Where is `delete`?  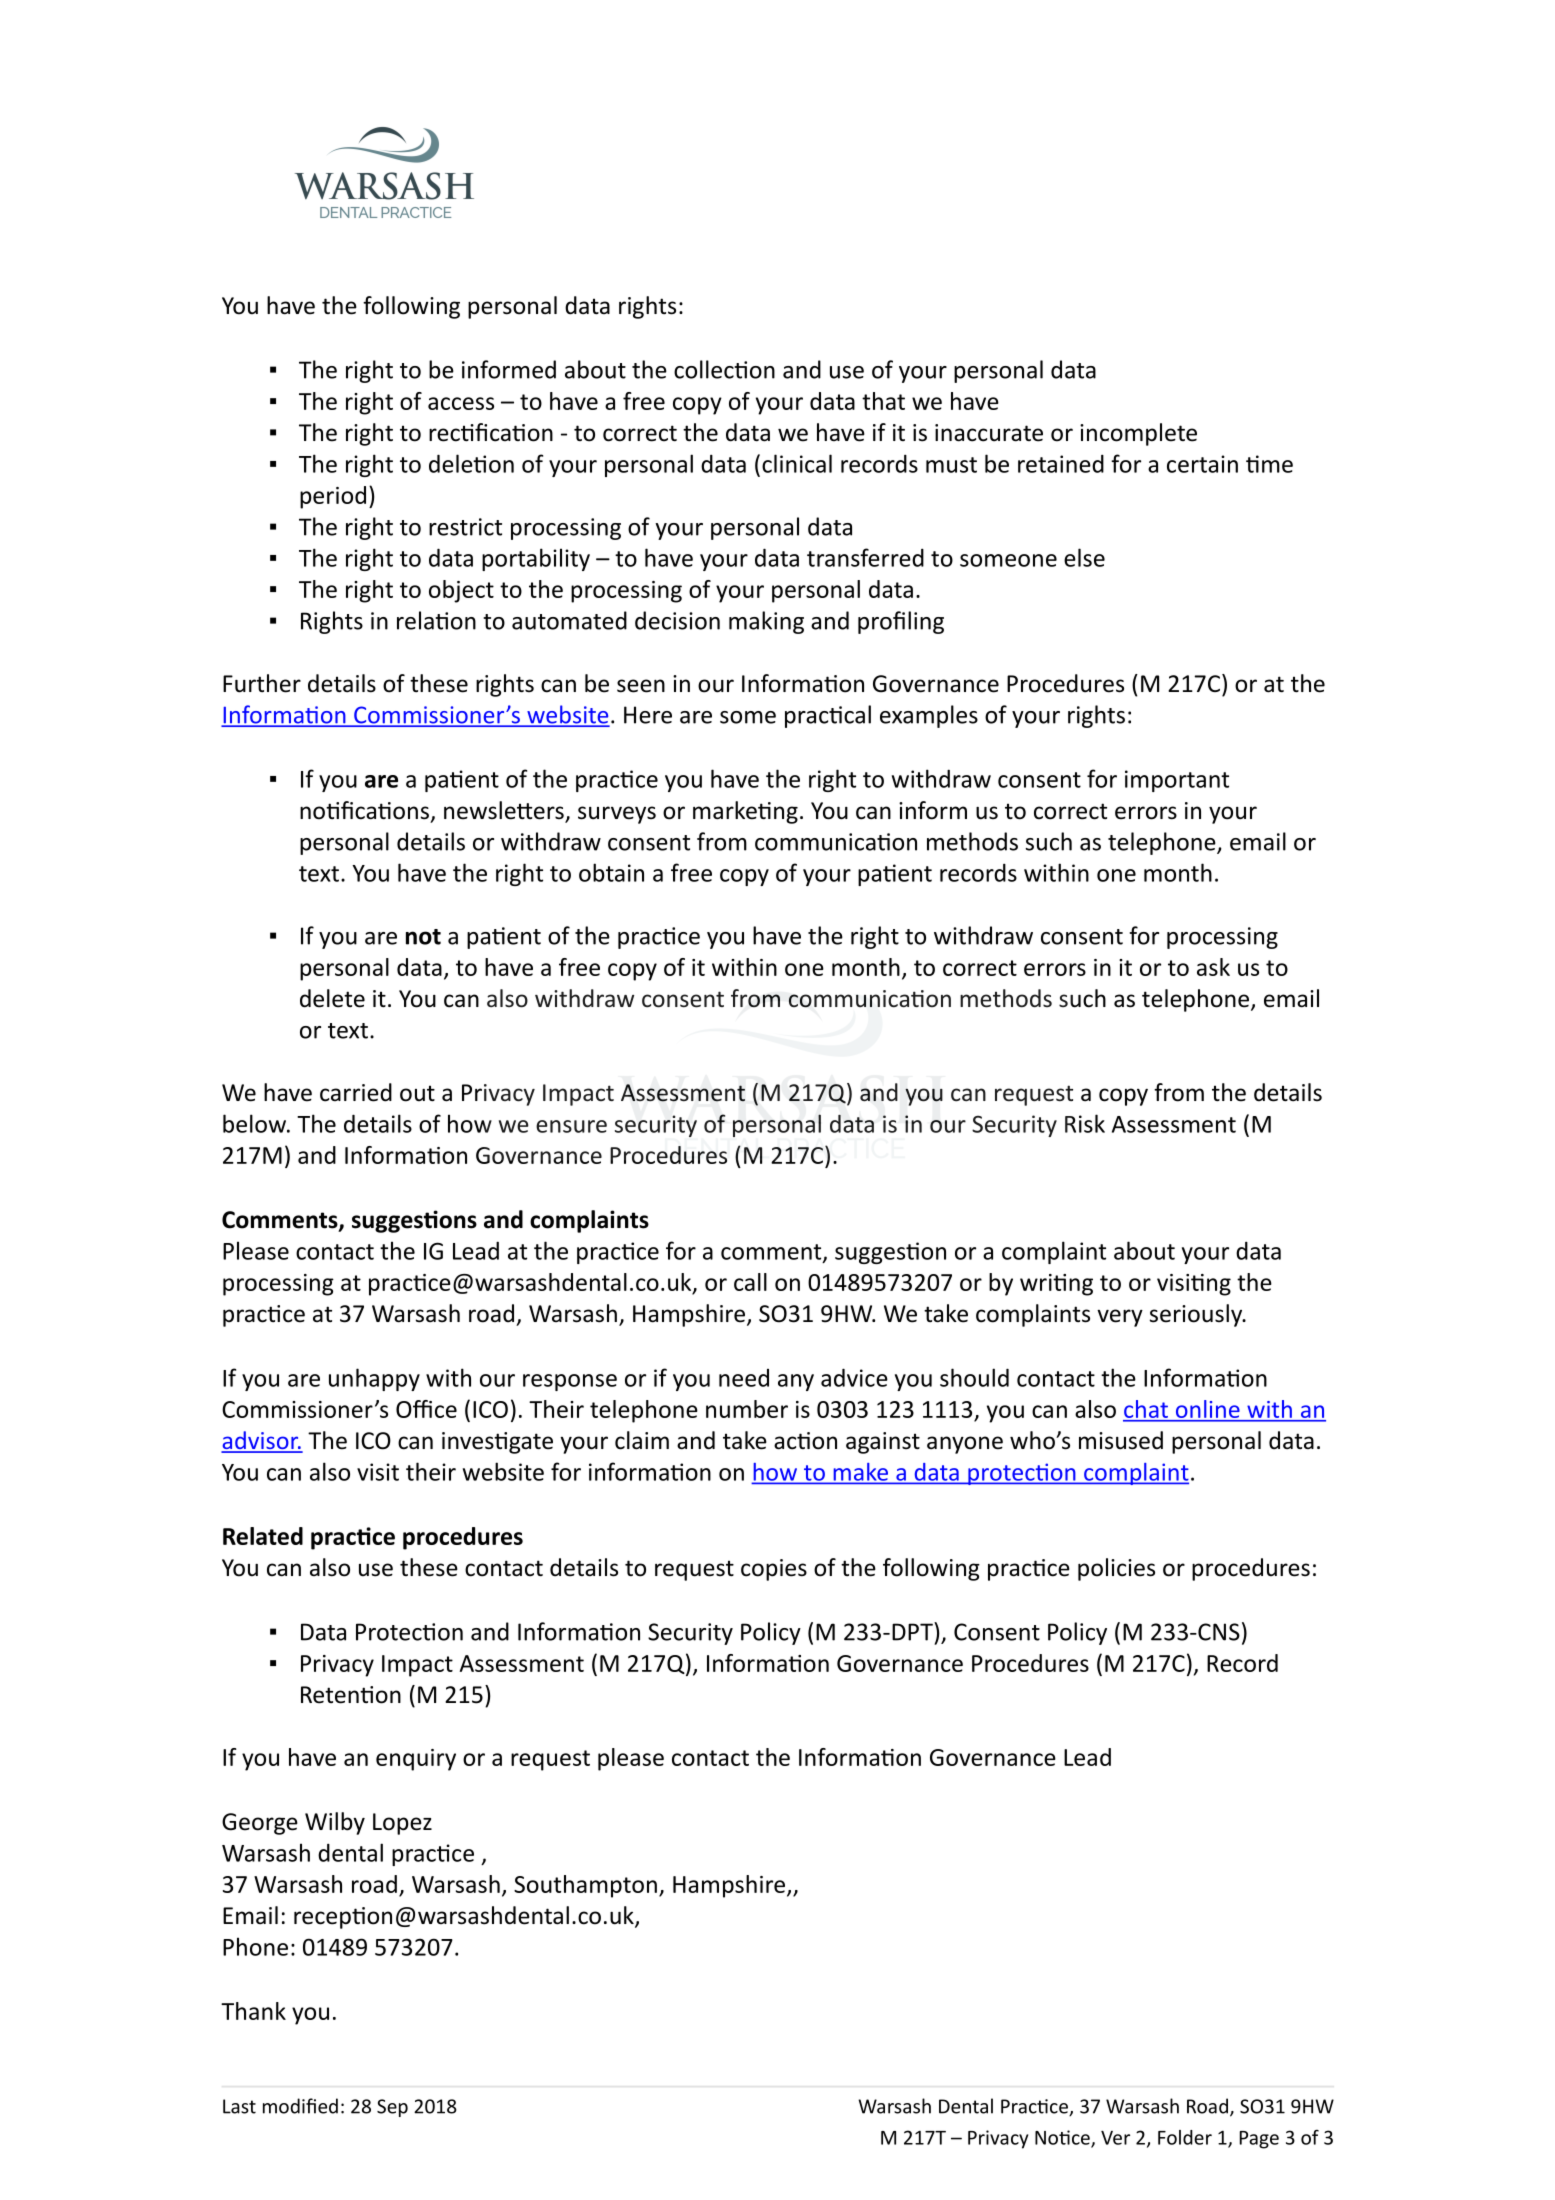
delete is located at coordinates (332, 998).
